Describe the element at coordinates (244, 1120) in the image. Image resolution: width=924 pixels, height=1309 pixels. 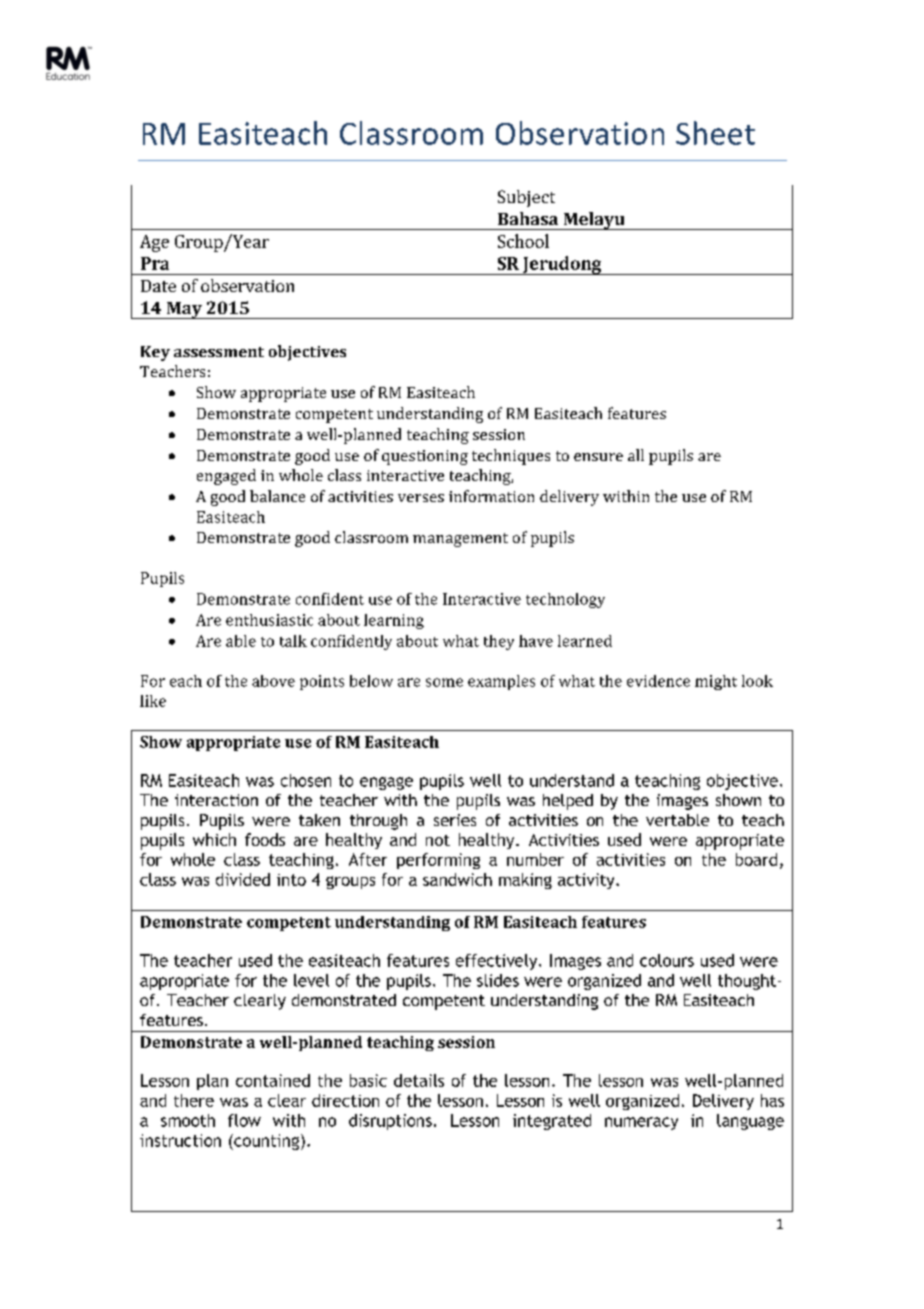
I see `flow` at that location.
